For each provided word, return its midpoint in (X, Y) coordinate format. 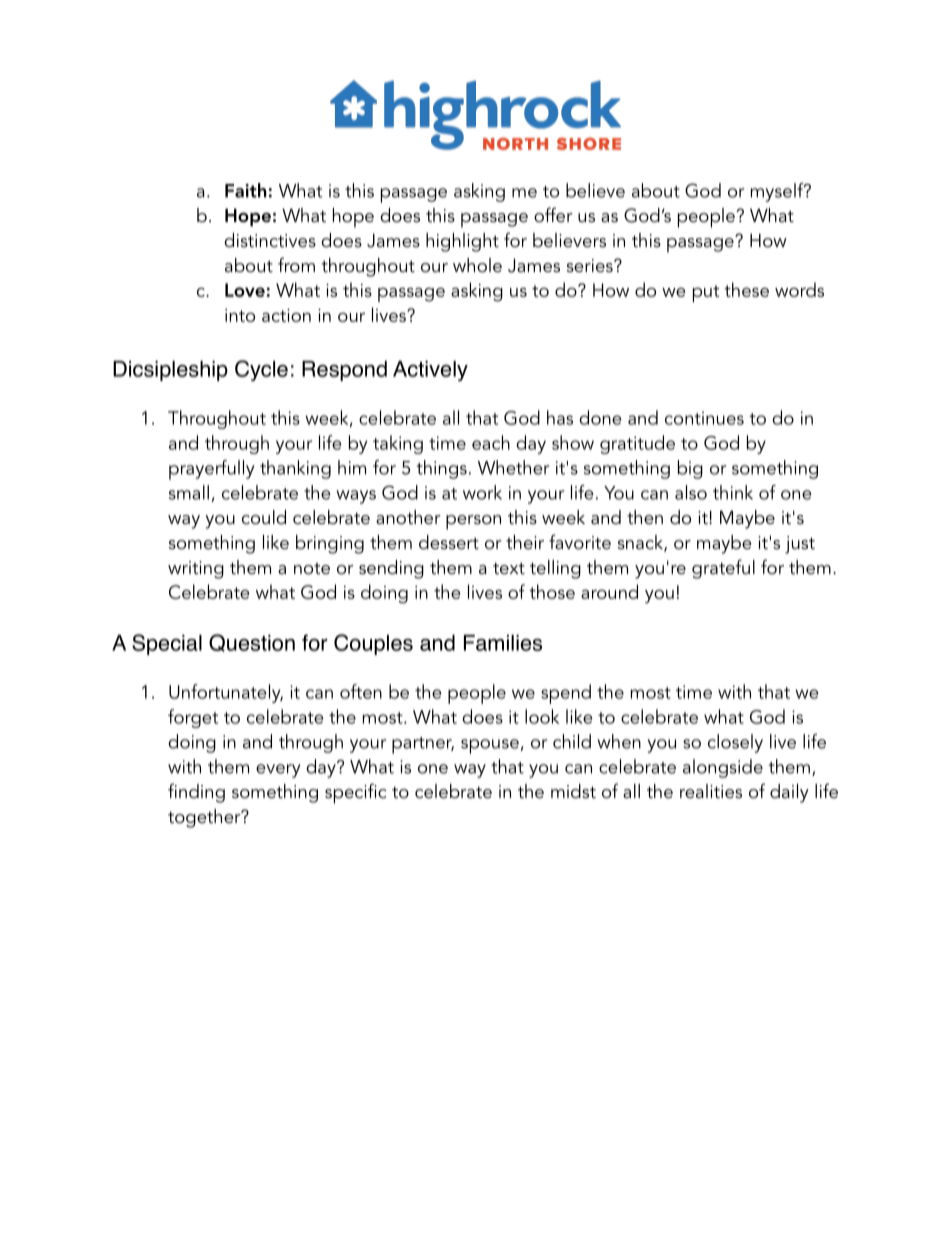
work (482, 492)
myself (778, 192)
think (733, 492)
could (264, 517)
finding (196, 793)
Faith (246, 190)
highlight (462, 242)
